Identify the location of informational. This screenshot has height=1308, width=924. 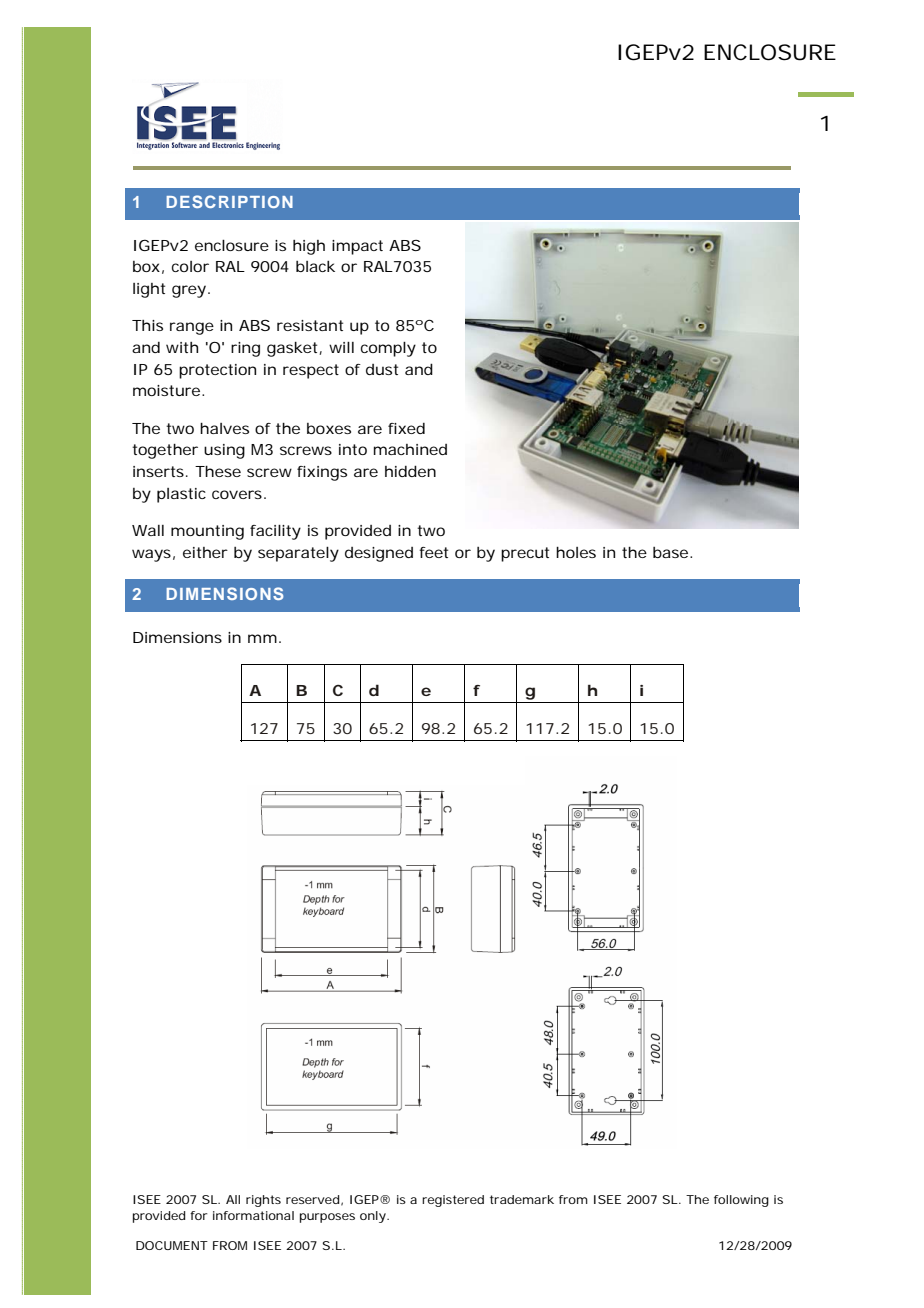
(253, 1215).
